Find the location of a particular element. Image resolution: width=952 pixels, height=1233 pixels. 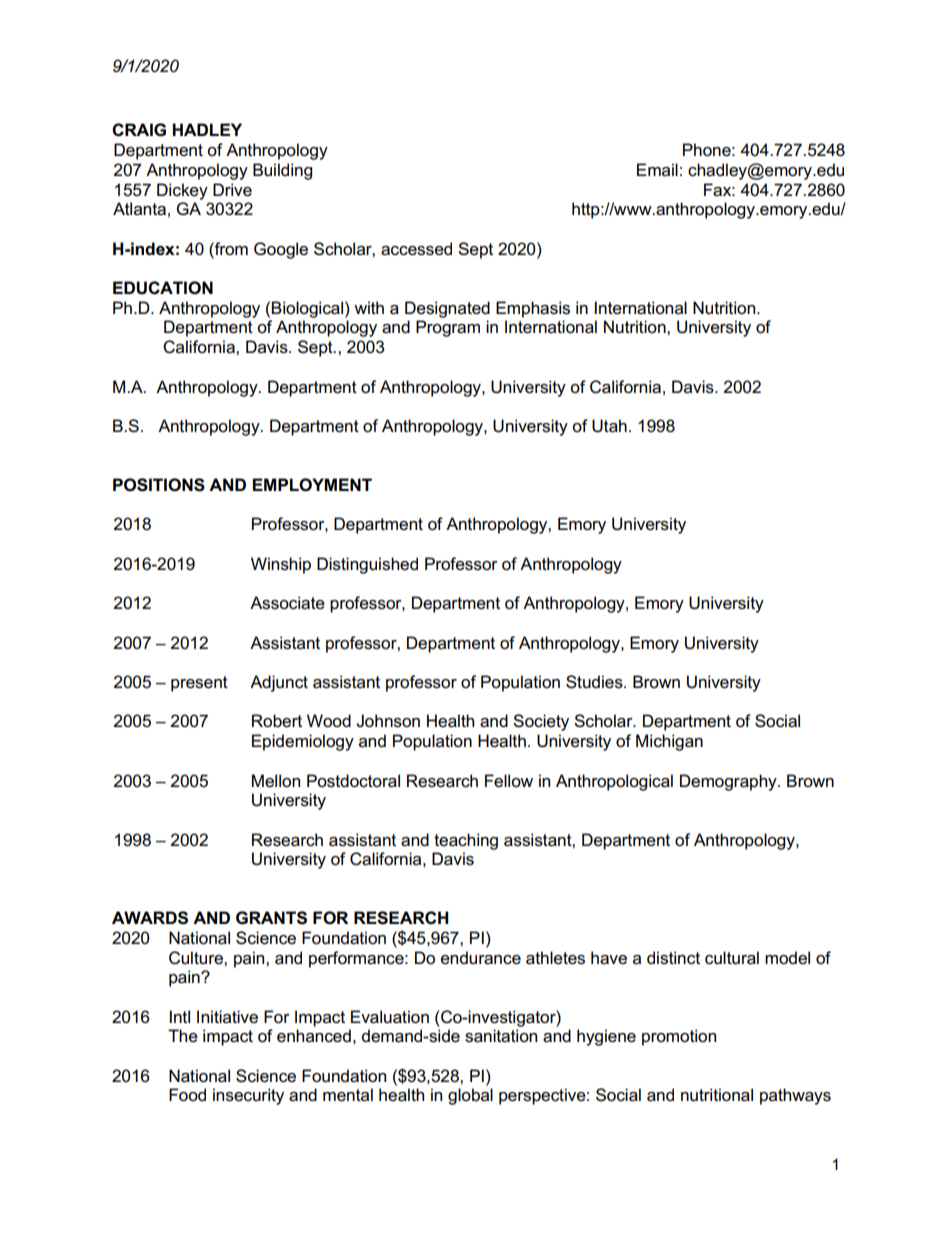

POSITIONS is located at coordinates (159, 485).
